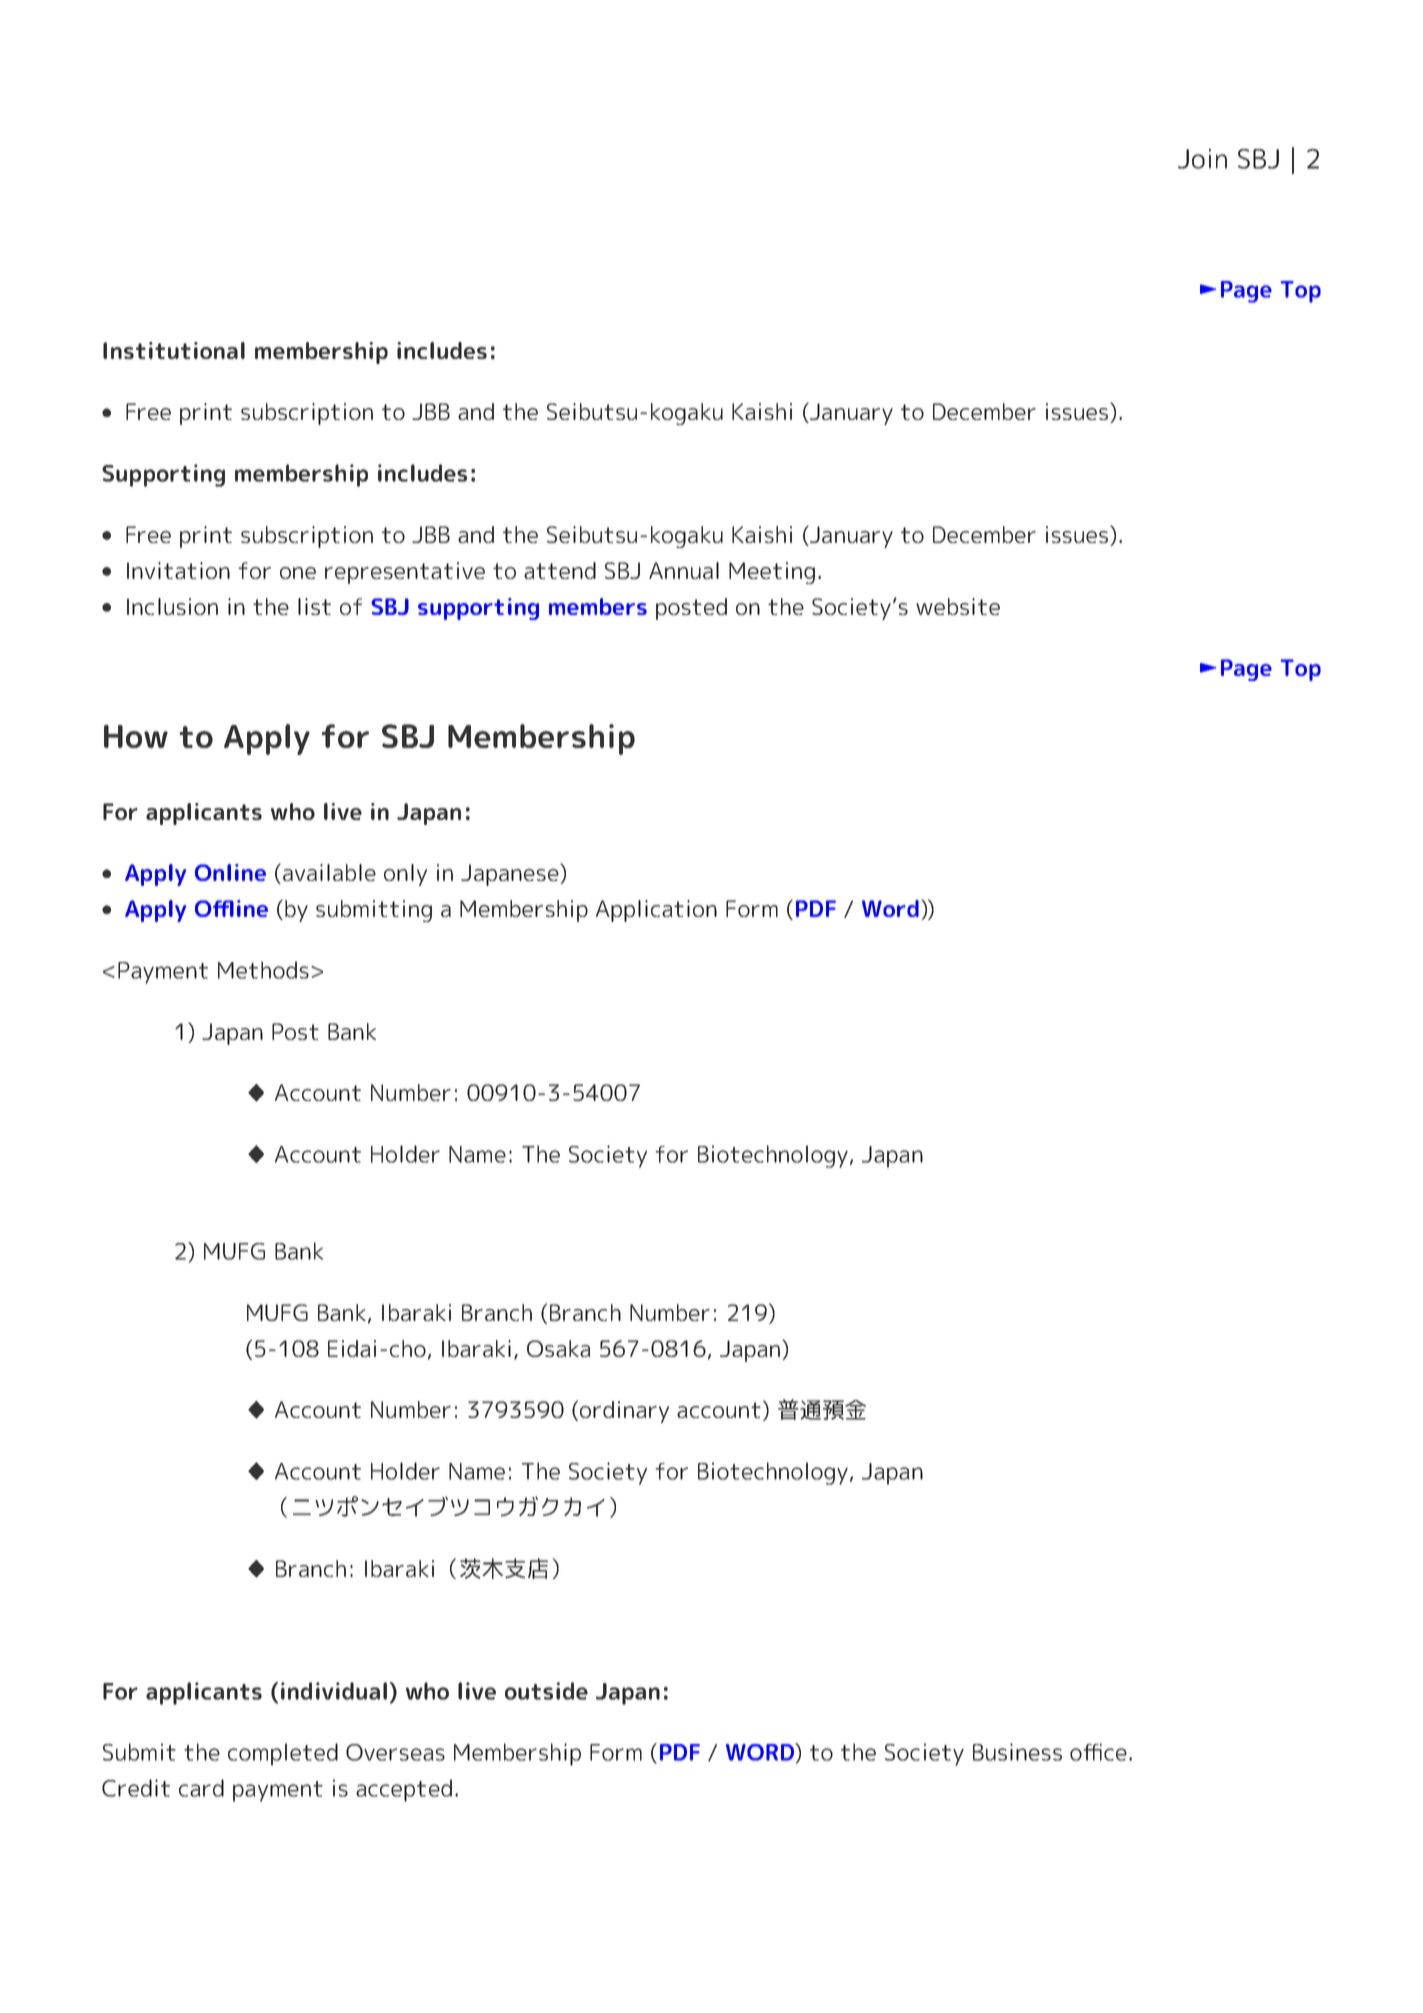 Image resolution: width=1423 pixels, height=2013 pixels. Describe the element at coordinates (1202, 158) in the image. I see `Join` at that location.
